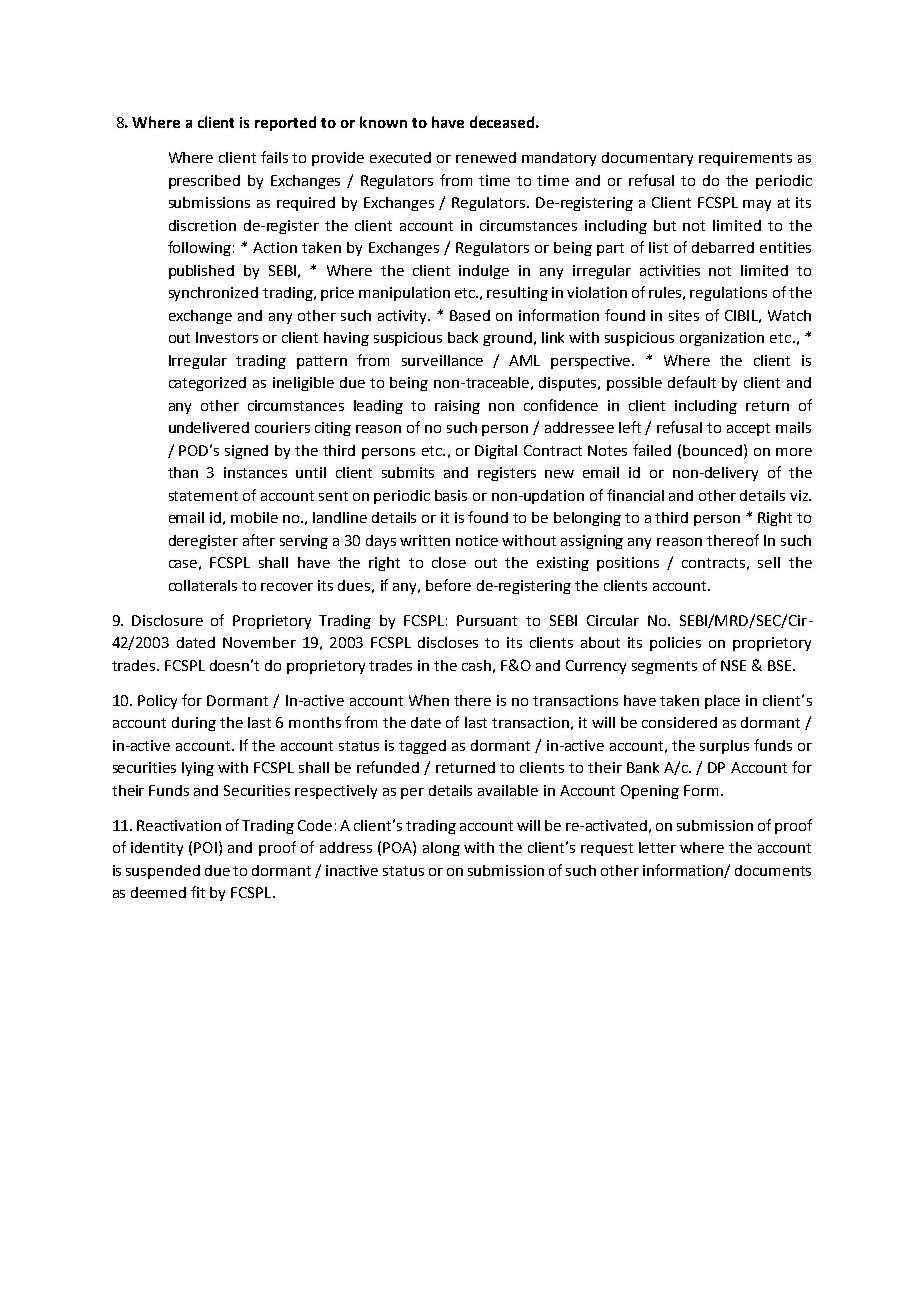  I want to click on fails, so click(274, 157).
